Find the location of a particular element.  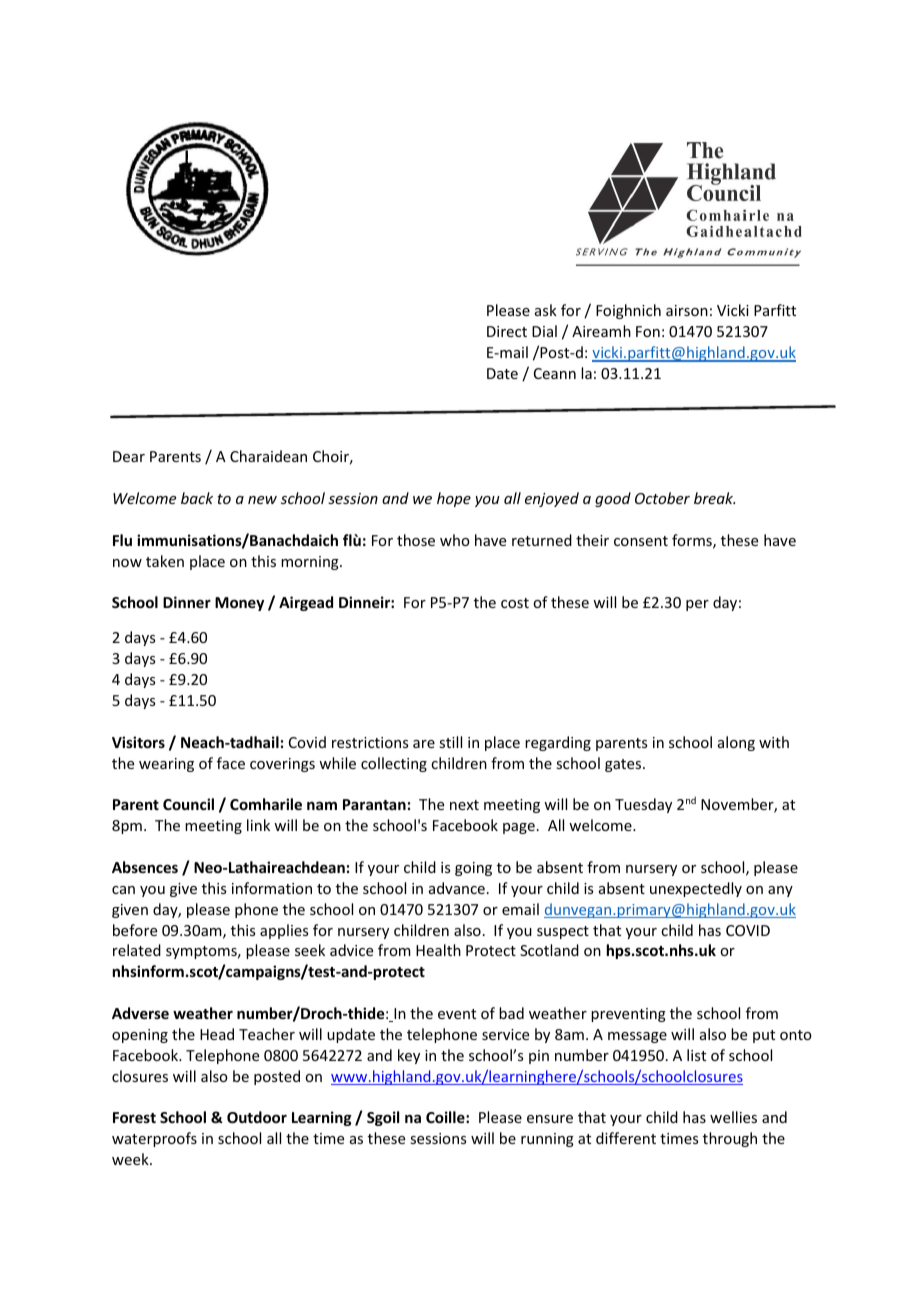

still is located at coordinates (450, 742).
